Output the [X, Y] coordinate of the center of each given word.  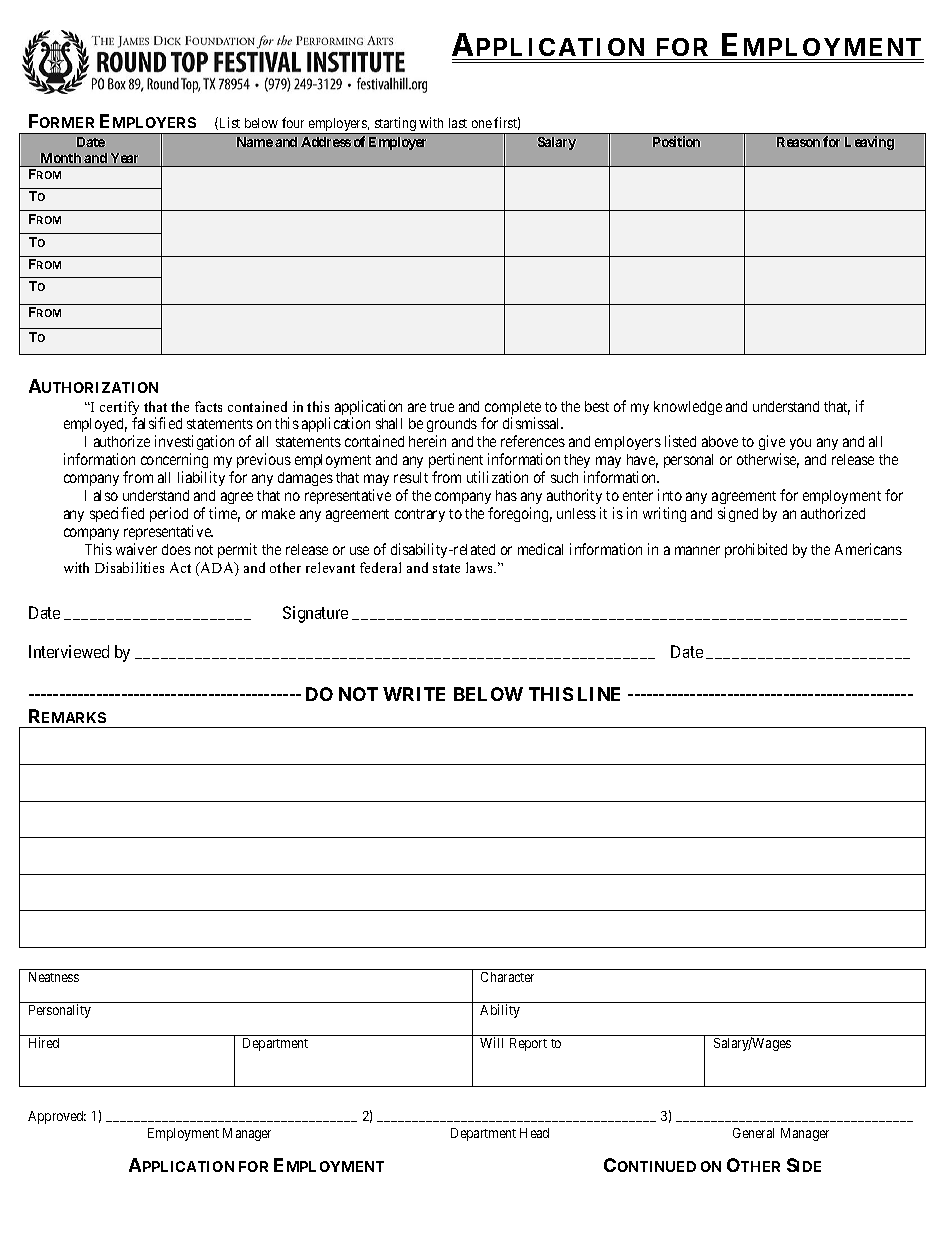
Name [255, 142]
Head [534, 1133]
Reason [798, 142]
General [753, 1133]
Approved [57, 1117]
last [458, 123]
